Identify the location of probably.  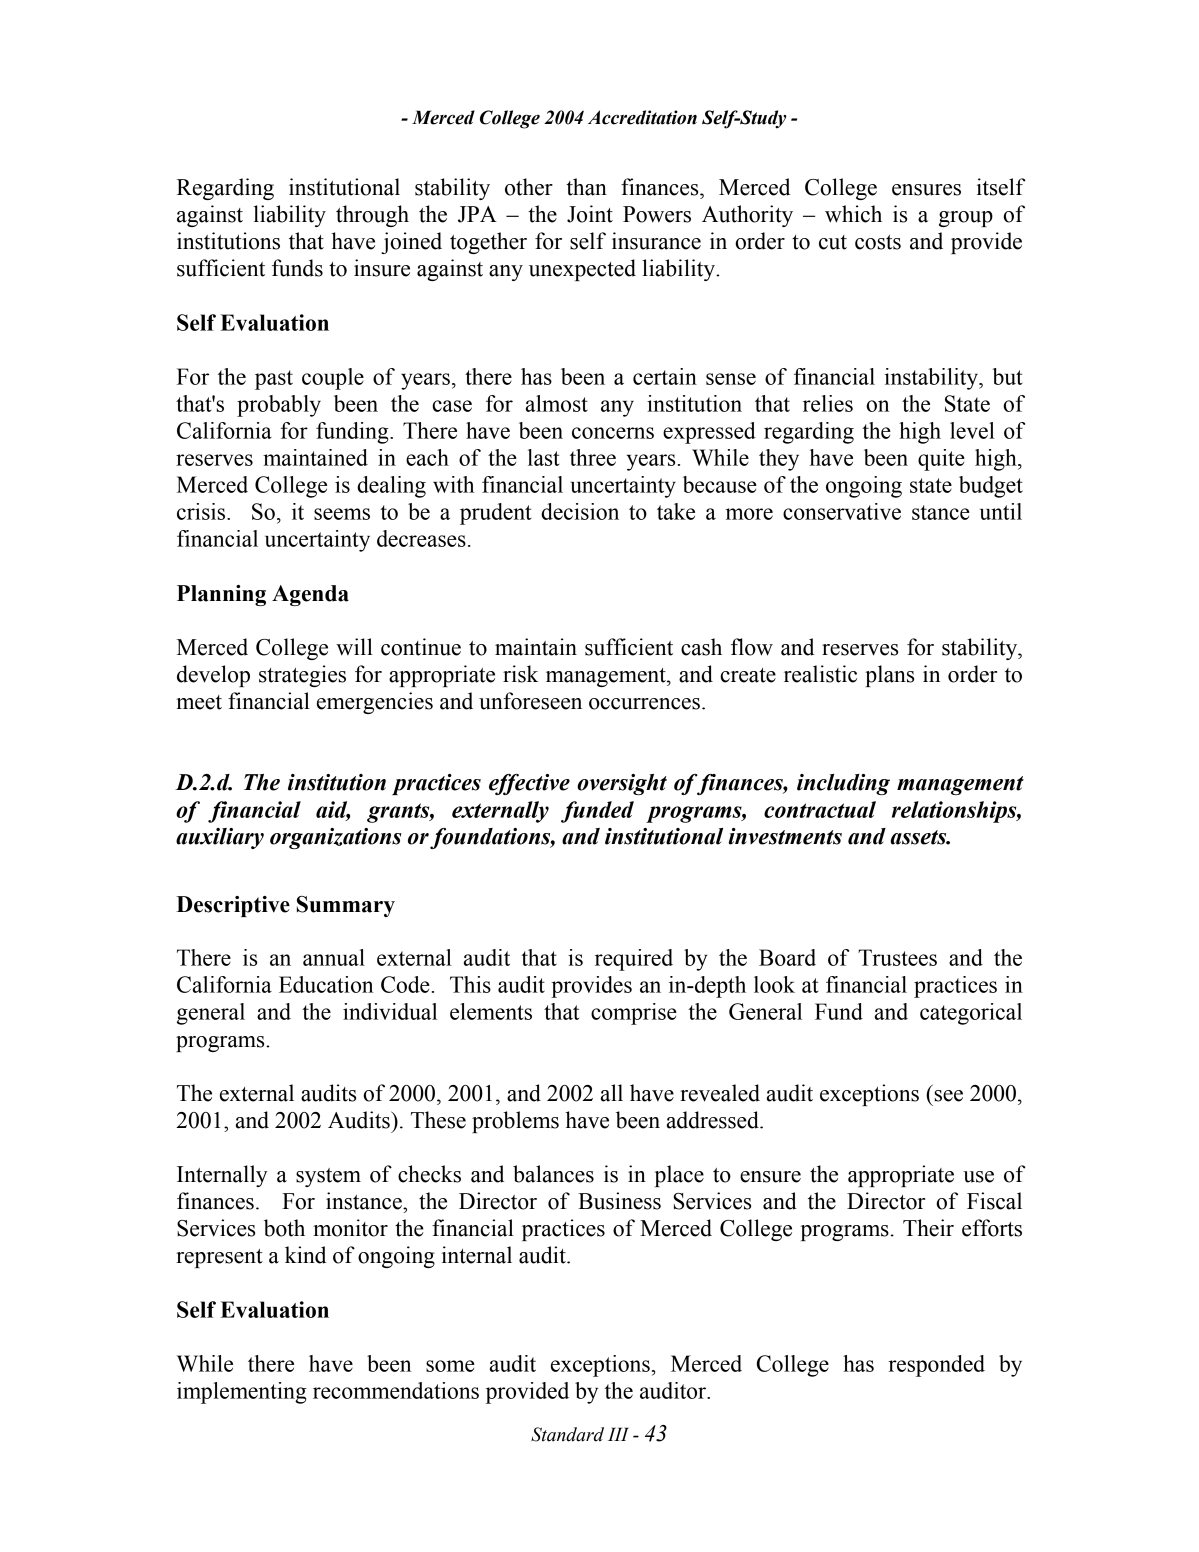
(279, 406).
